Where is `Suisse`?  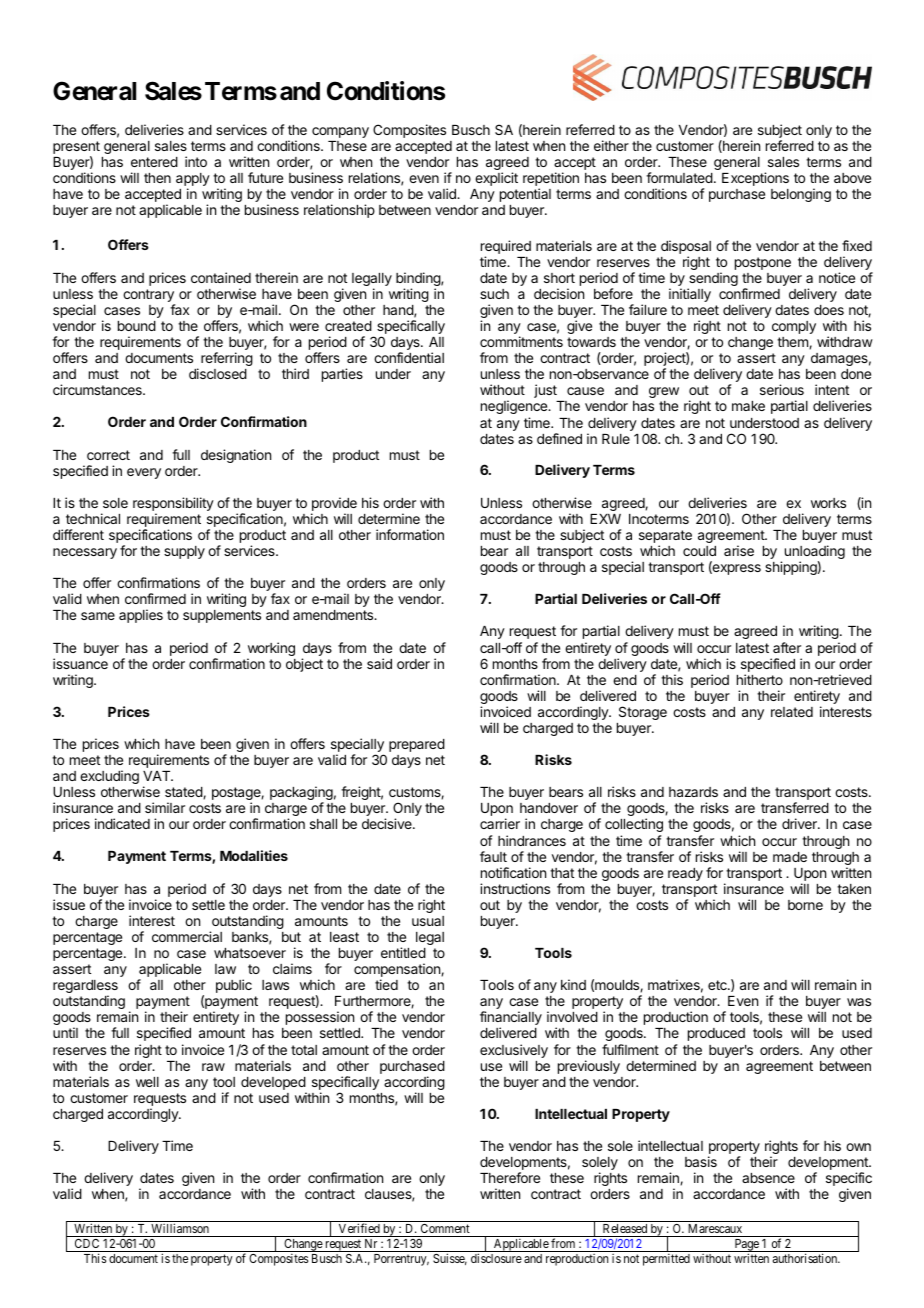
Suisse is located at coordinates (450, 1259).
